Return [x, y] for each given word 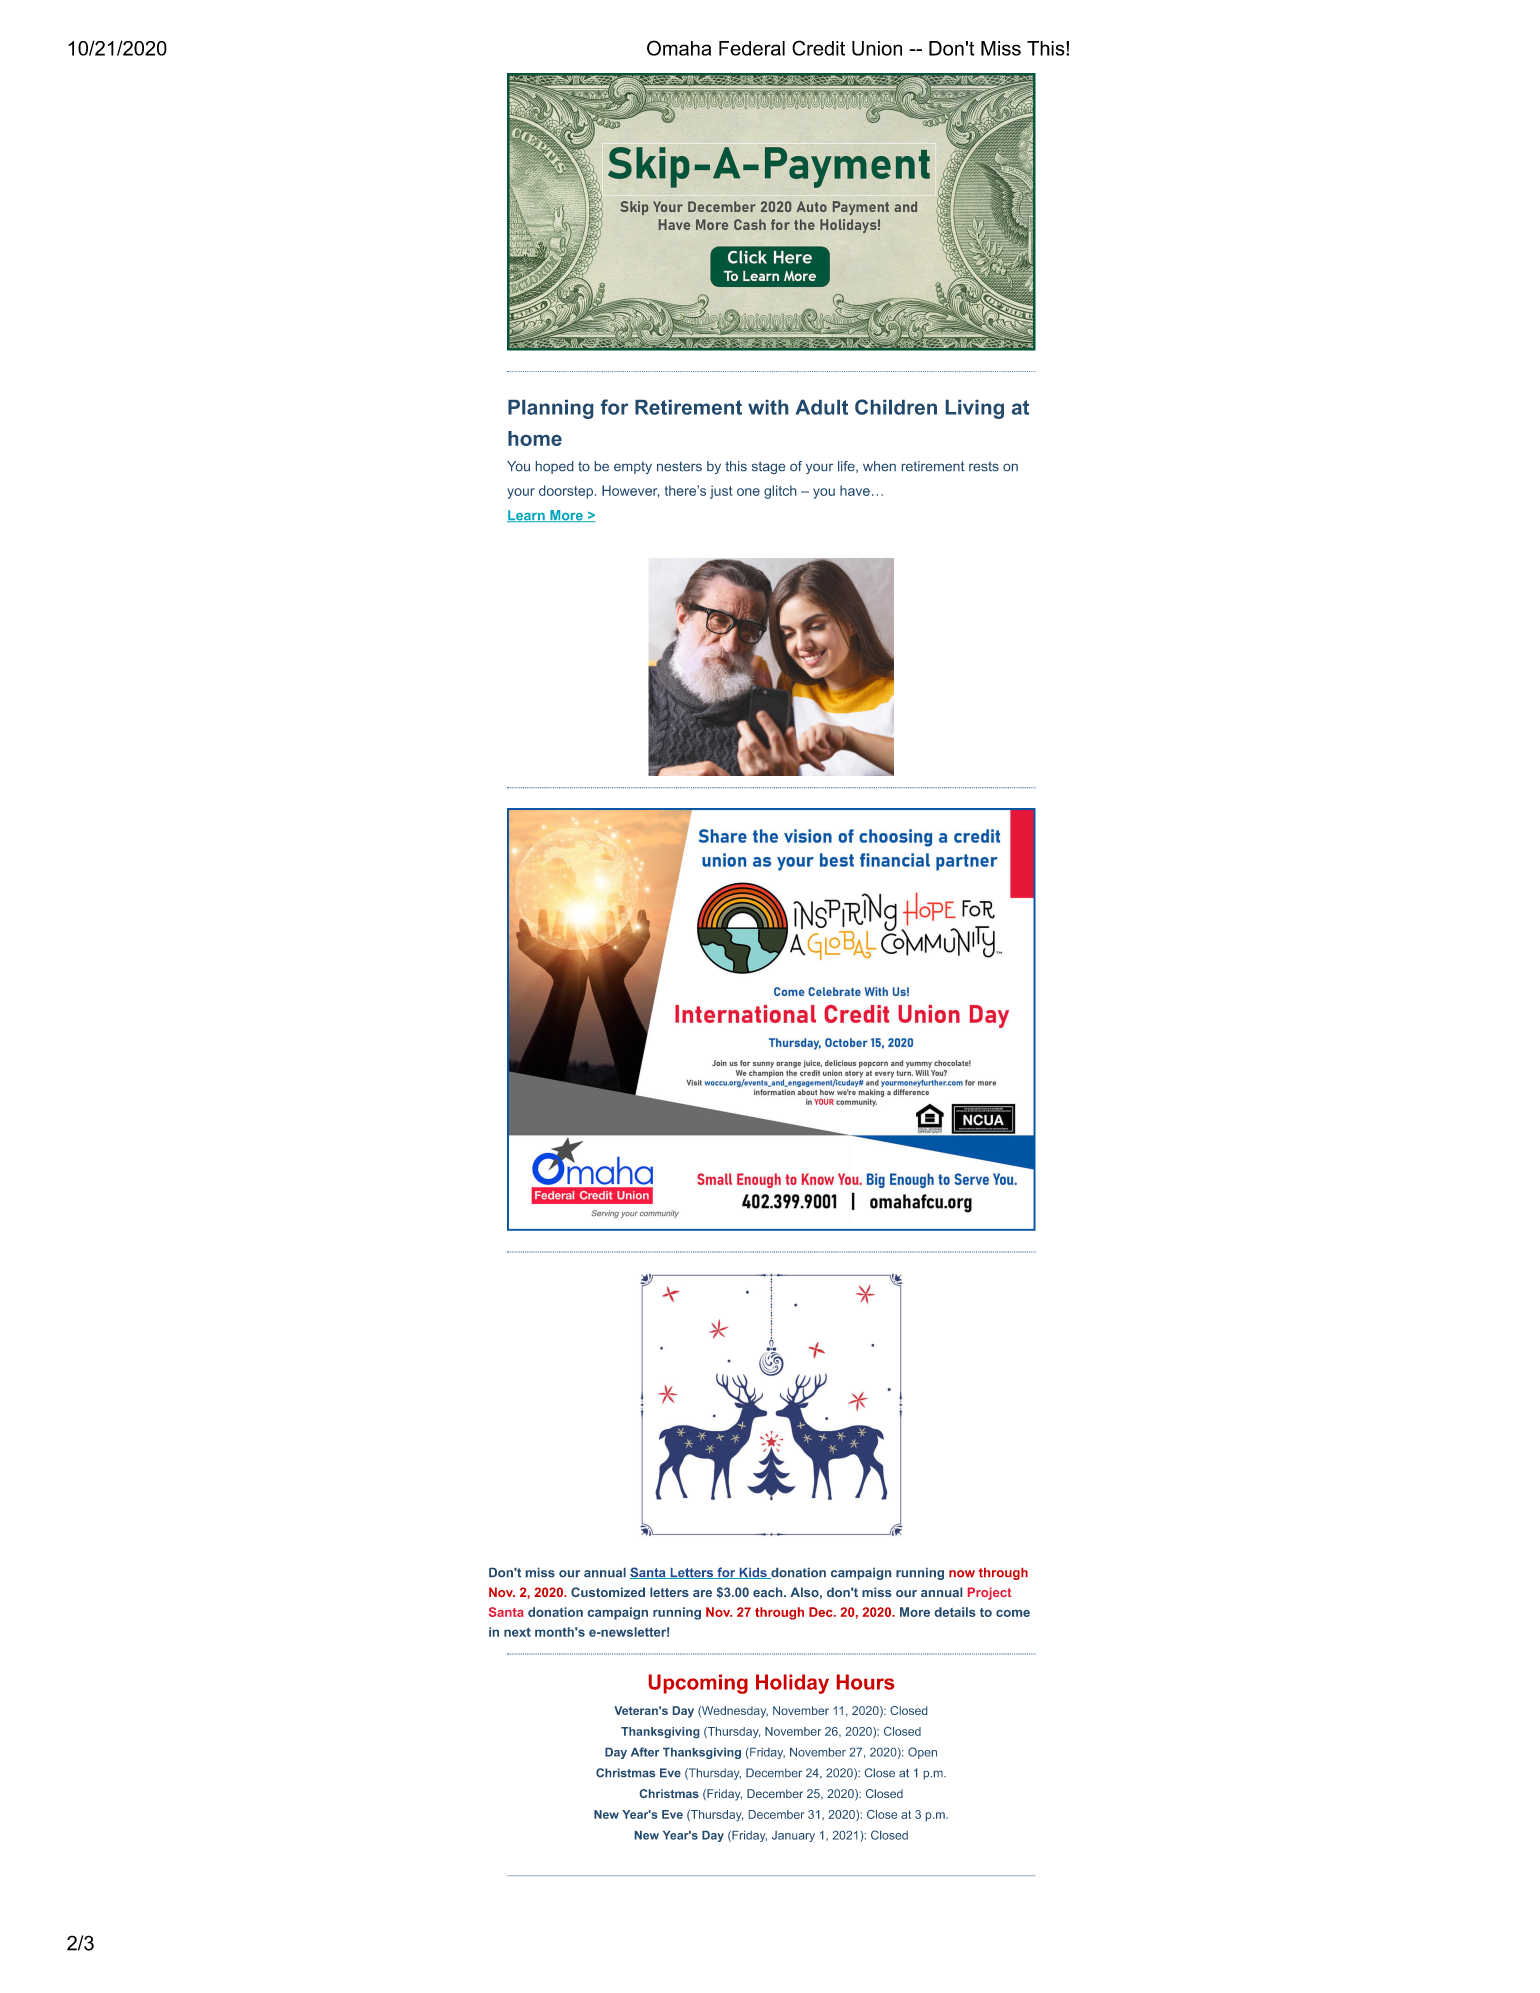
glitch [780, 492]
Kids [753, 1573]
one [748, 492]
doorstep [566, 492]
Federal [752, 48]
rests [984, 466]
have [855, 490]
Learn [527, 516]
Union [877, 48]
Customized [608, 1592]
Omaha [679, 48]
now [962, 1573]
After [645, 1752]
